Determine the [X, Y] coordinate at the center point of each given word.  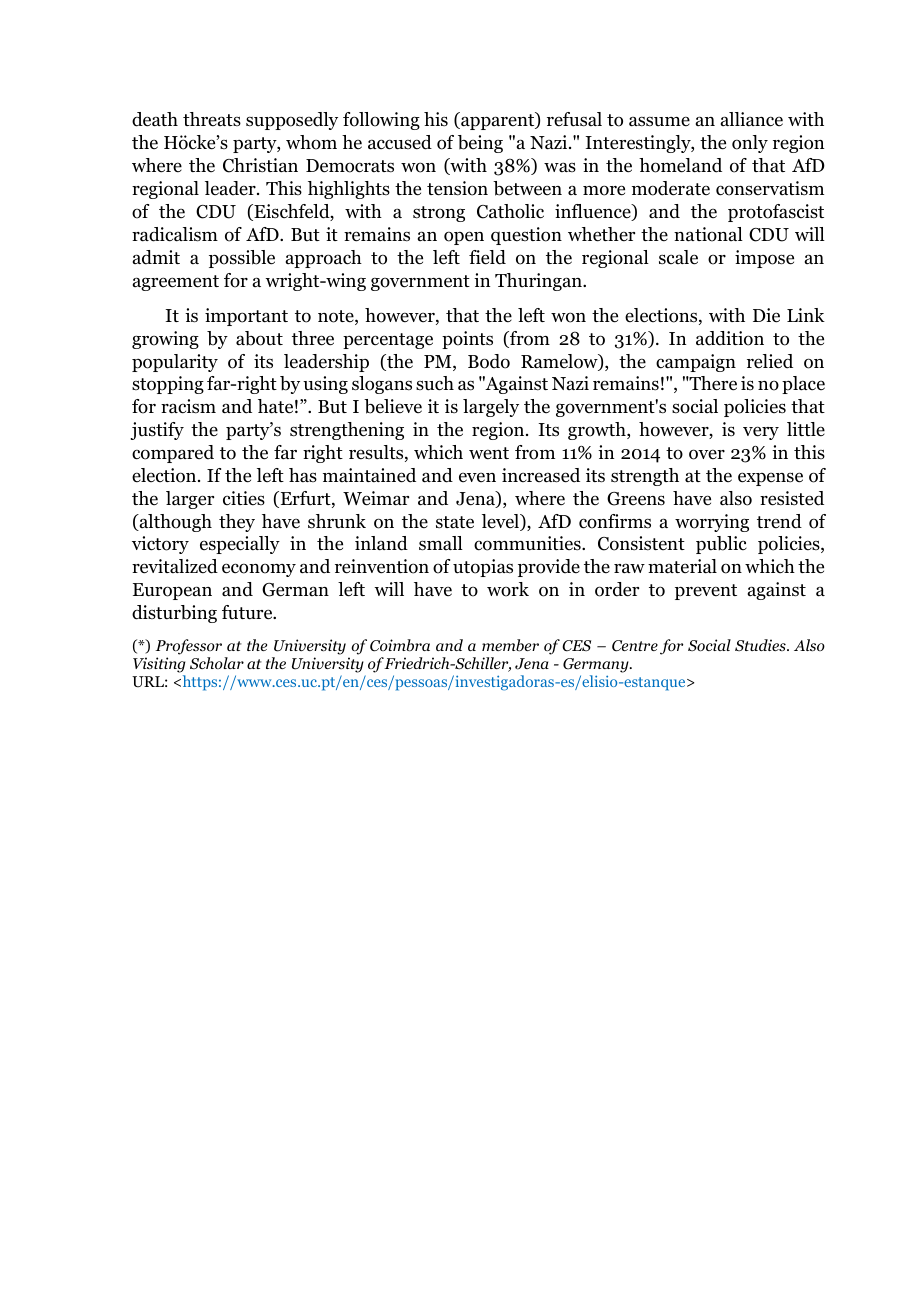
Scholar [217, 663]
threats [212, 119]
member [510, 645]
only [750, 144]
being [480, 144]
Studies [761, 645]
